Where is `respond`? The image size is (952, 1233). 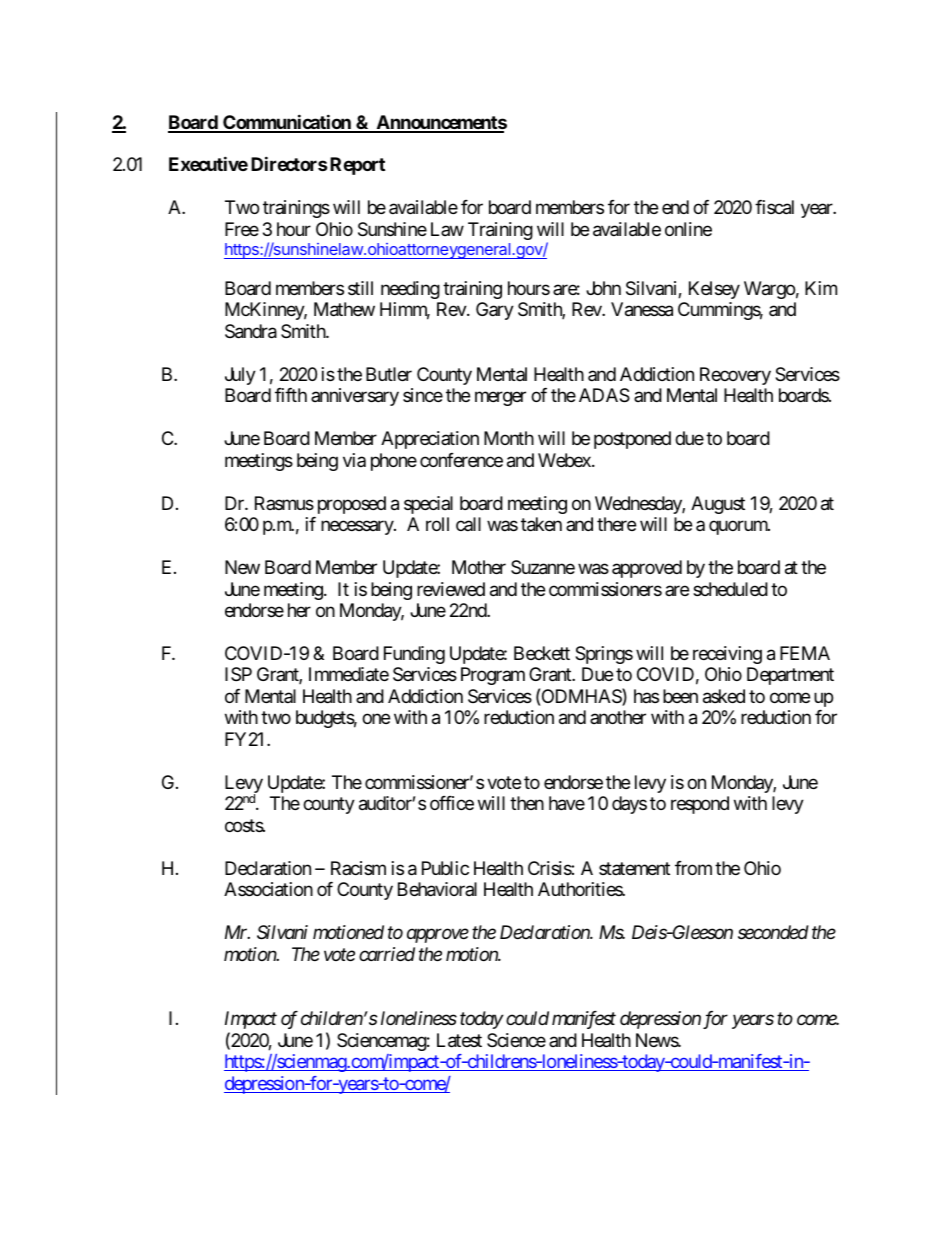
respond is located at coordinates (700, 805).
